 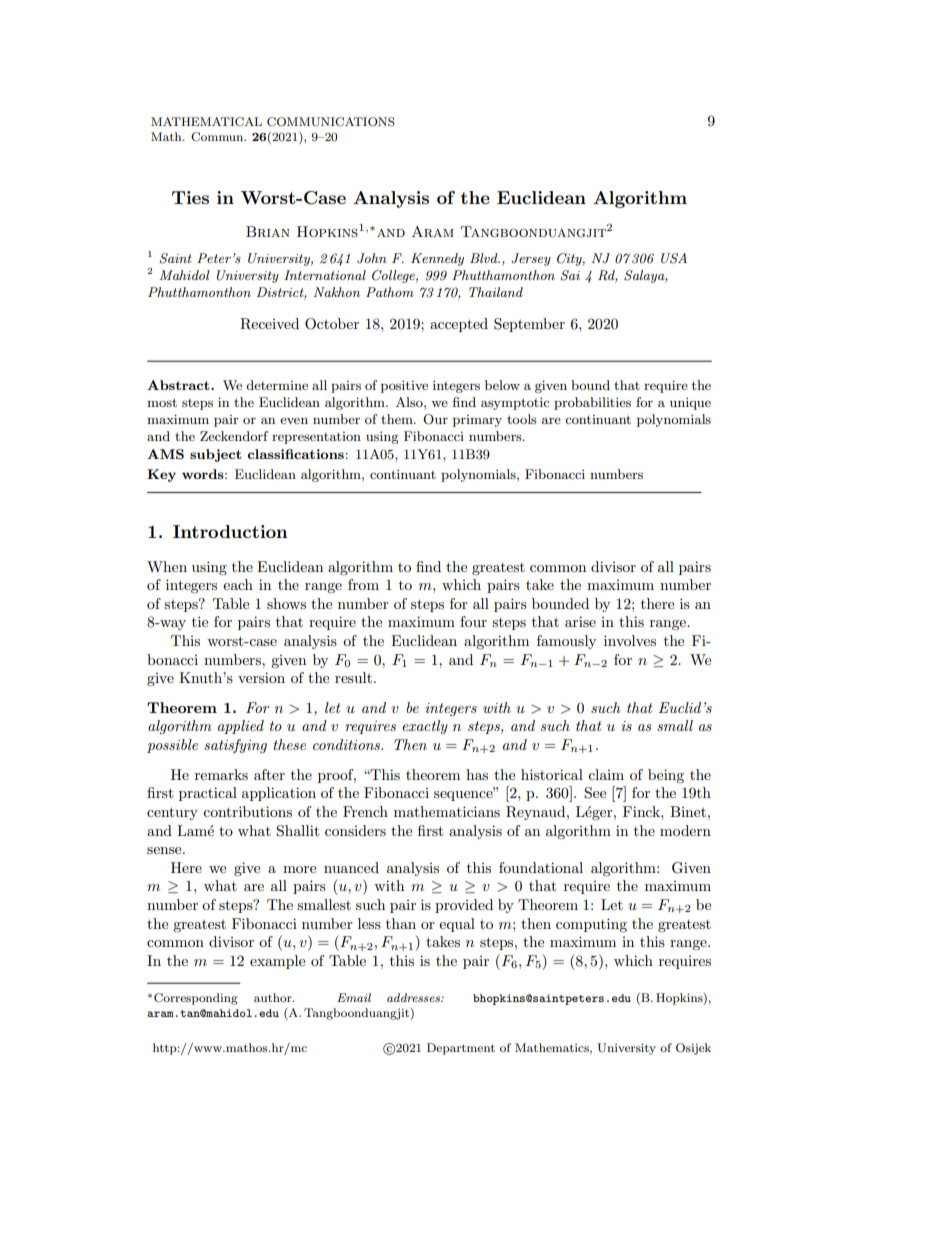 I want to click on Received, so click(x=269, y=324).
